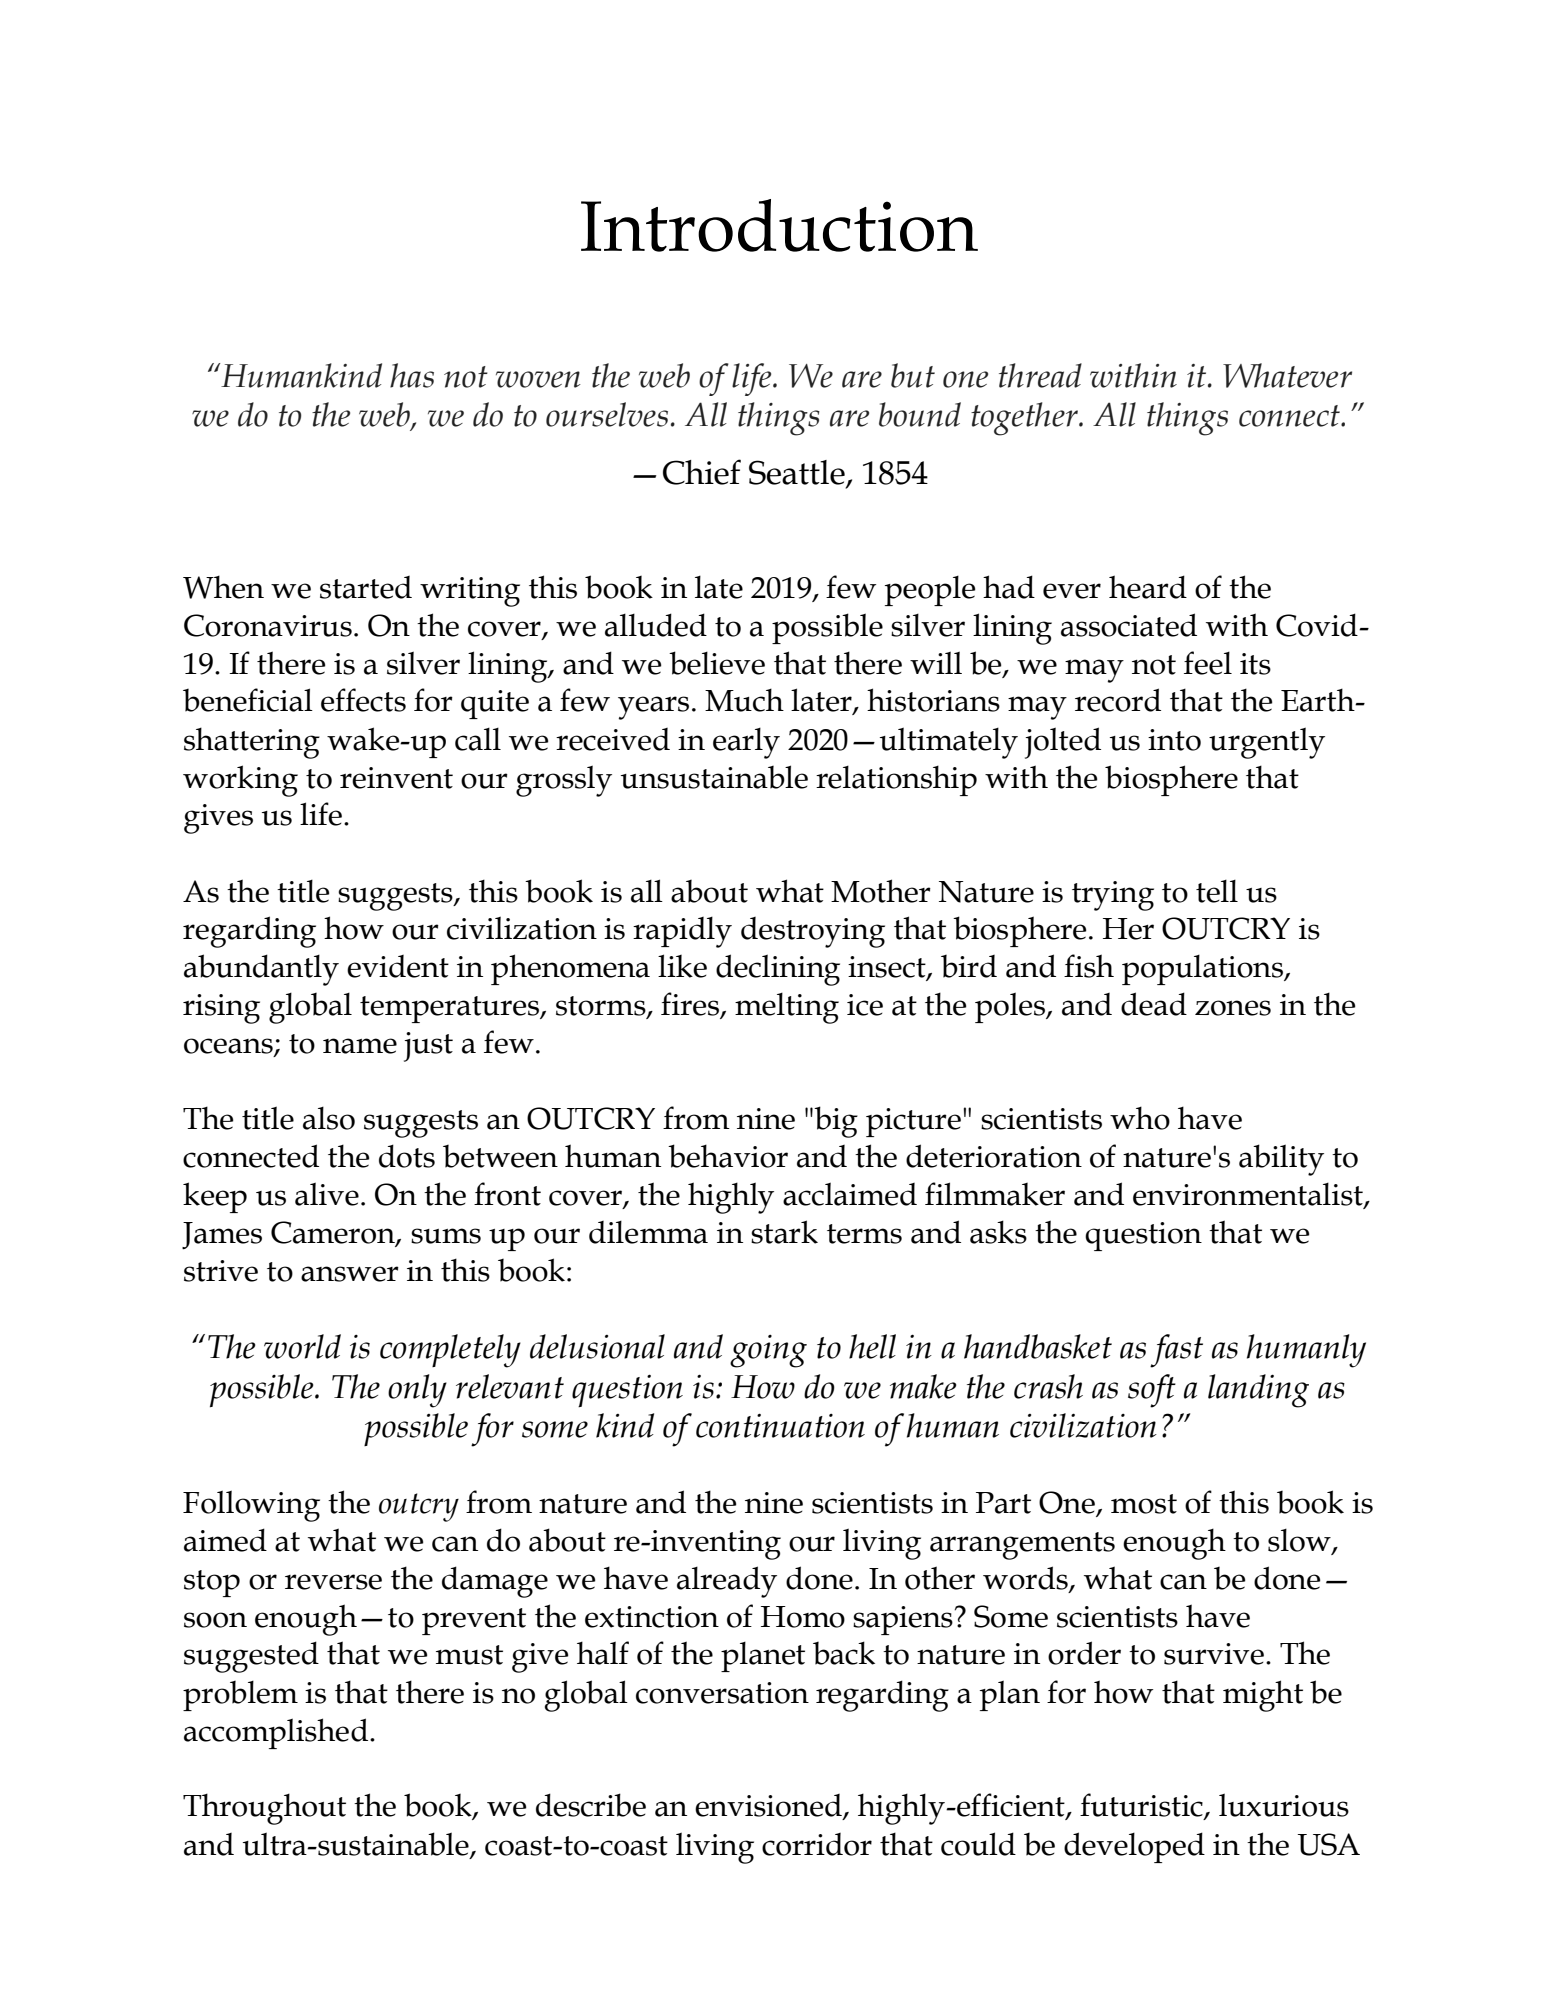 The width and height of the document is (1557, 2015). I want to click on has, so click(412, 375).
